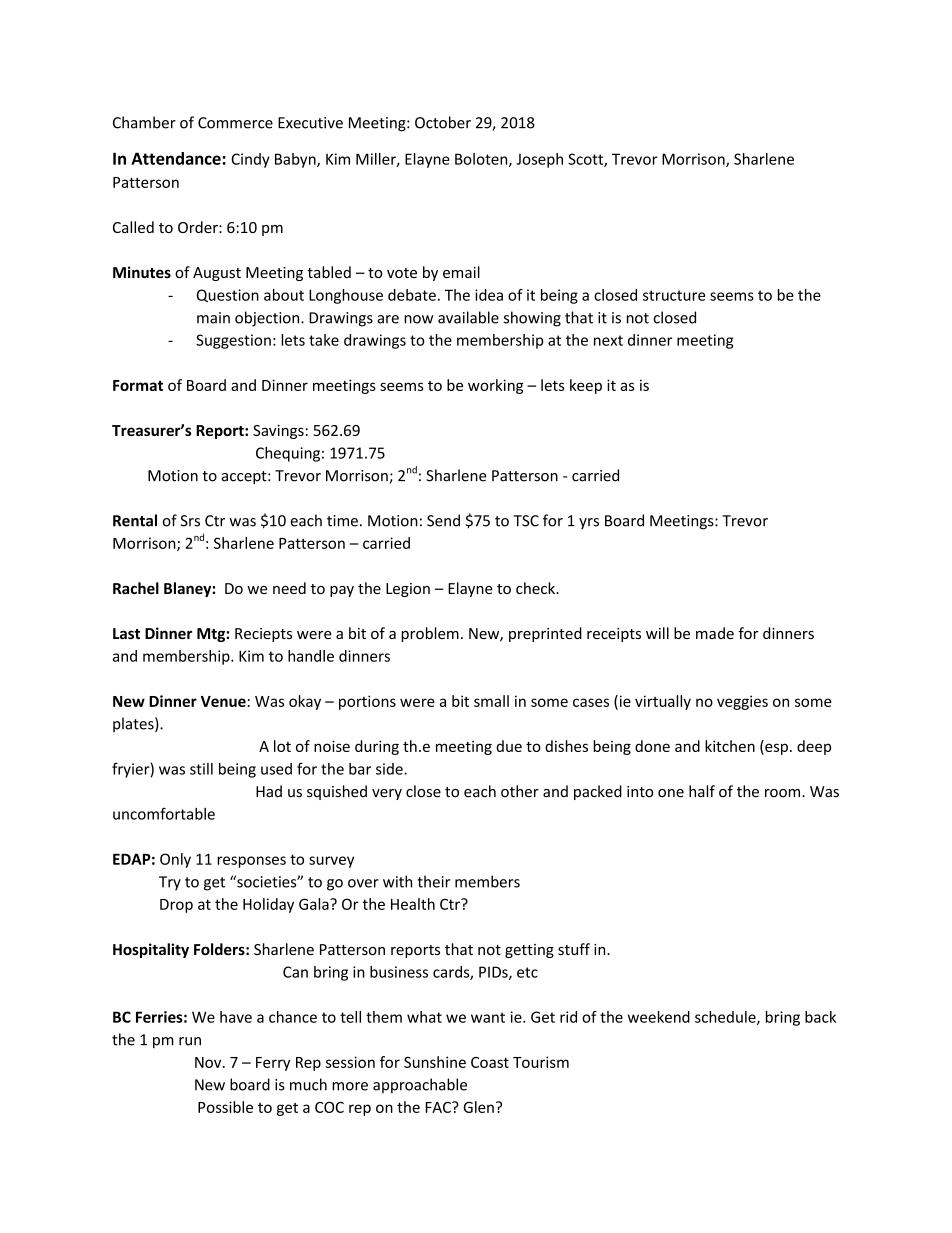 The height and width of the page is (1233, 952). I want to click on Joseph, so click(539, 160).
